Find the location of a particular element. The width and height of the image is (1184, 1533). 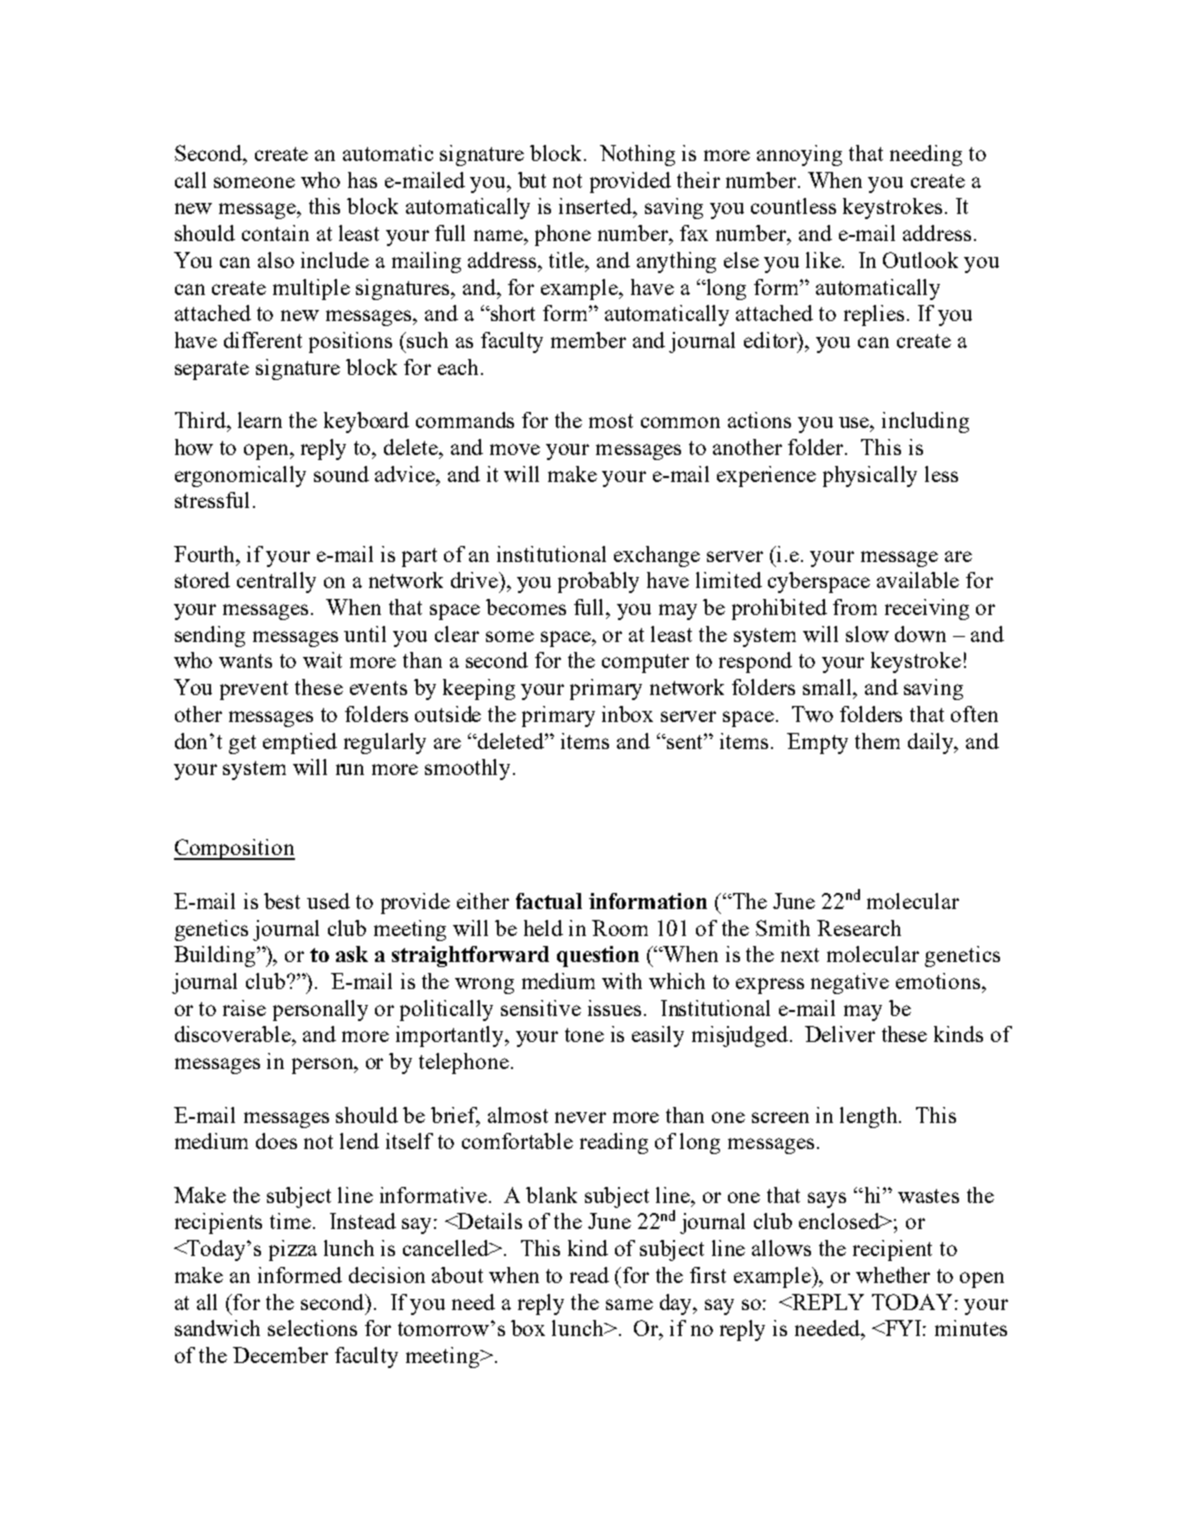

selections is located at coordinates (312, 1328).
